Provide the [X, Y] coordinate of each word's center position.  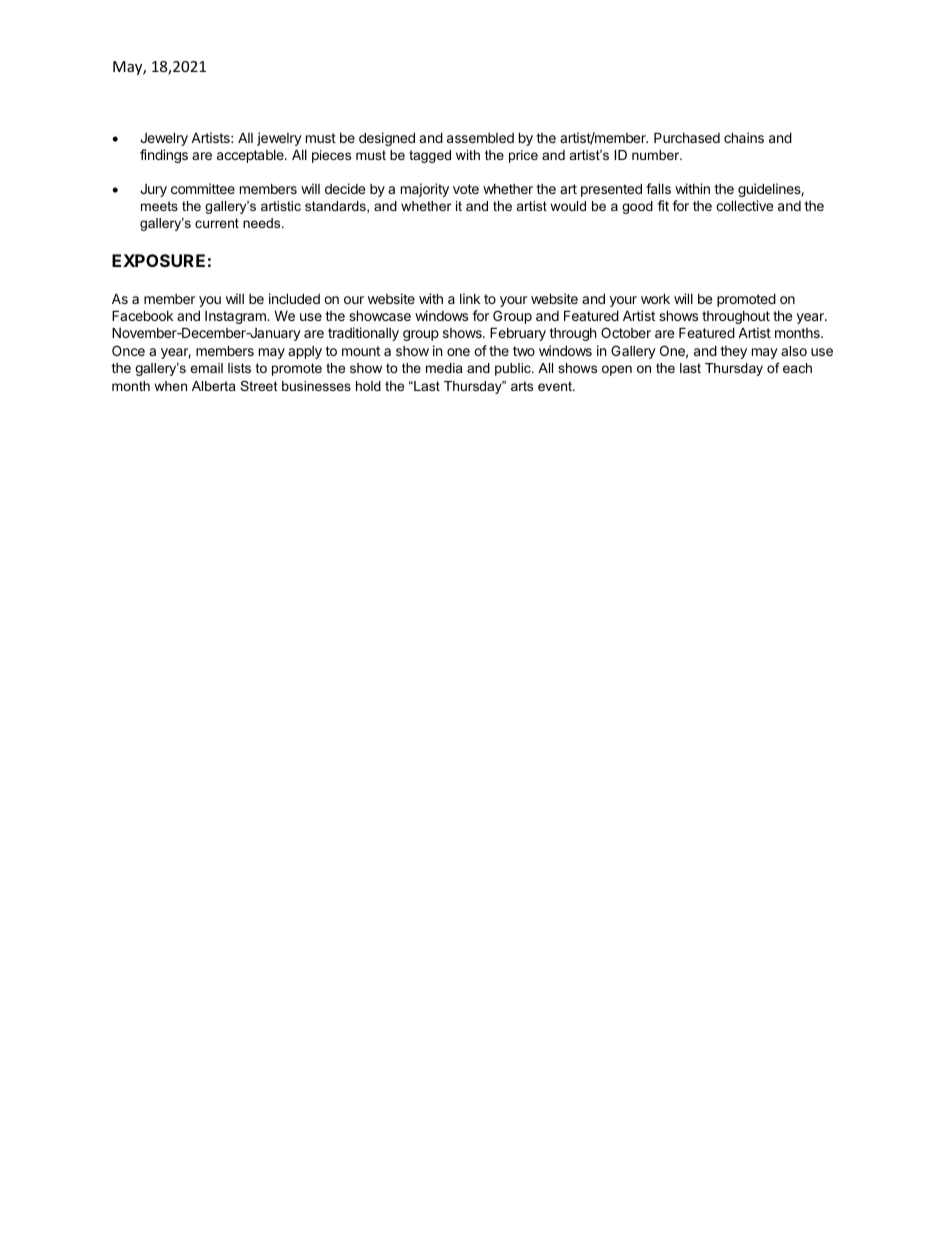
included [294, 298]
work [655, 298]
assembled [480, 138]
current [217, 223]
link [470, 298]
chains [744, 137]
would [568, 206]
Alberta [214, 386]
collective [744, 205]
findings [164, 156]
